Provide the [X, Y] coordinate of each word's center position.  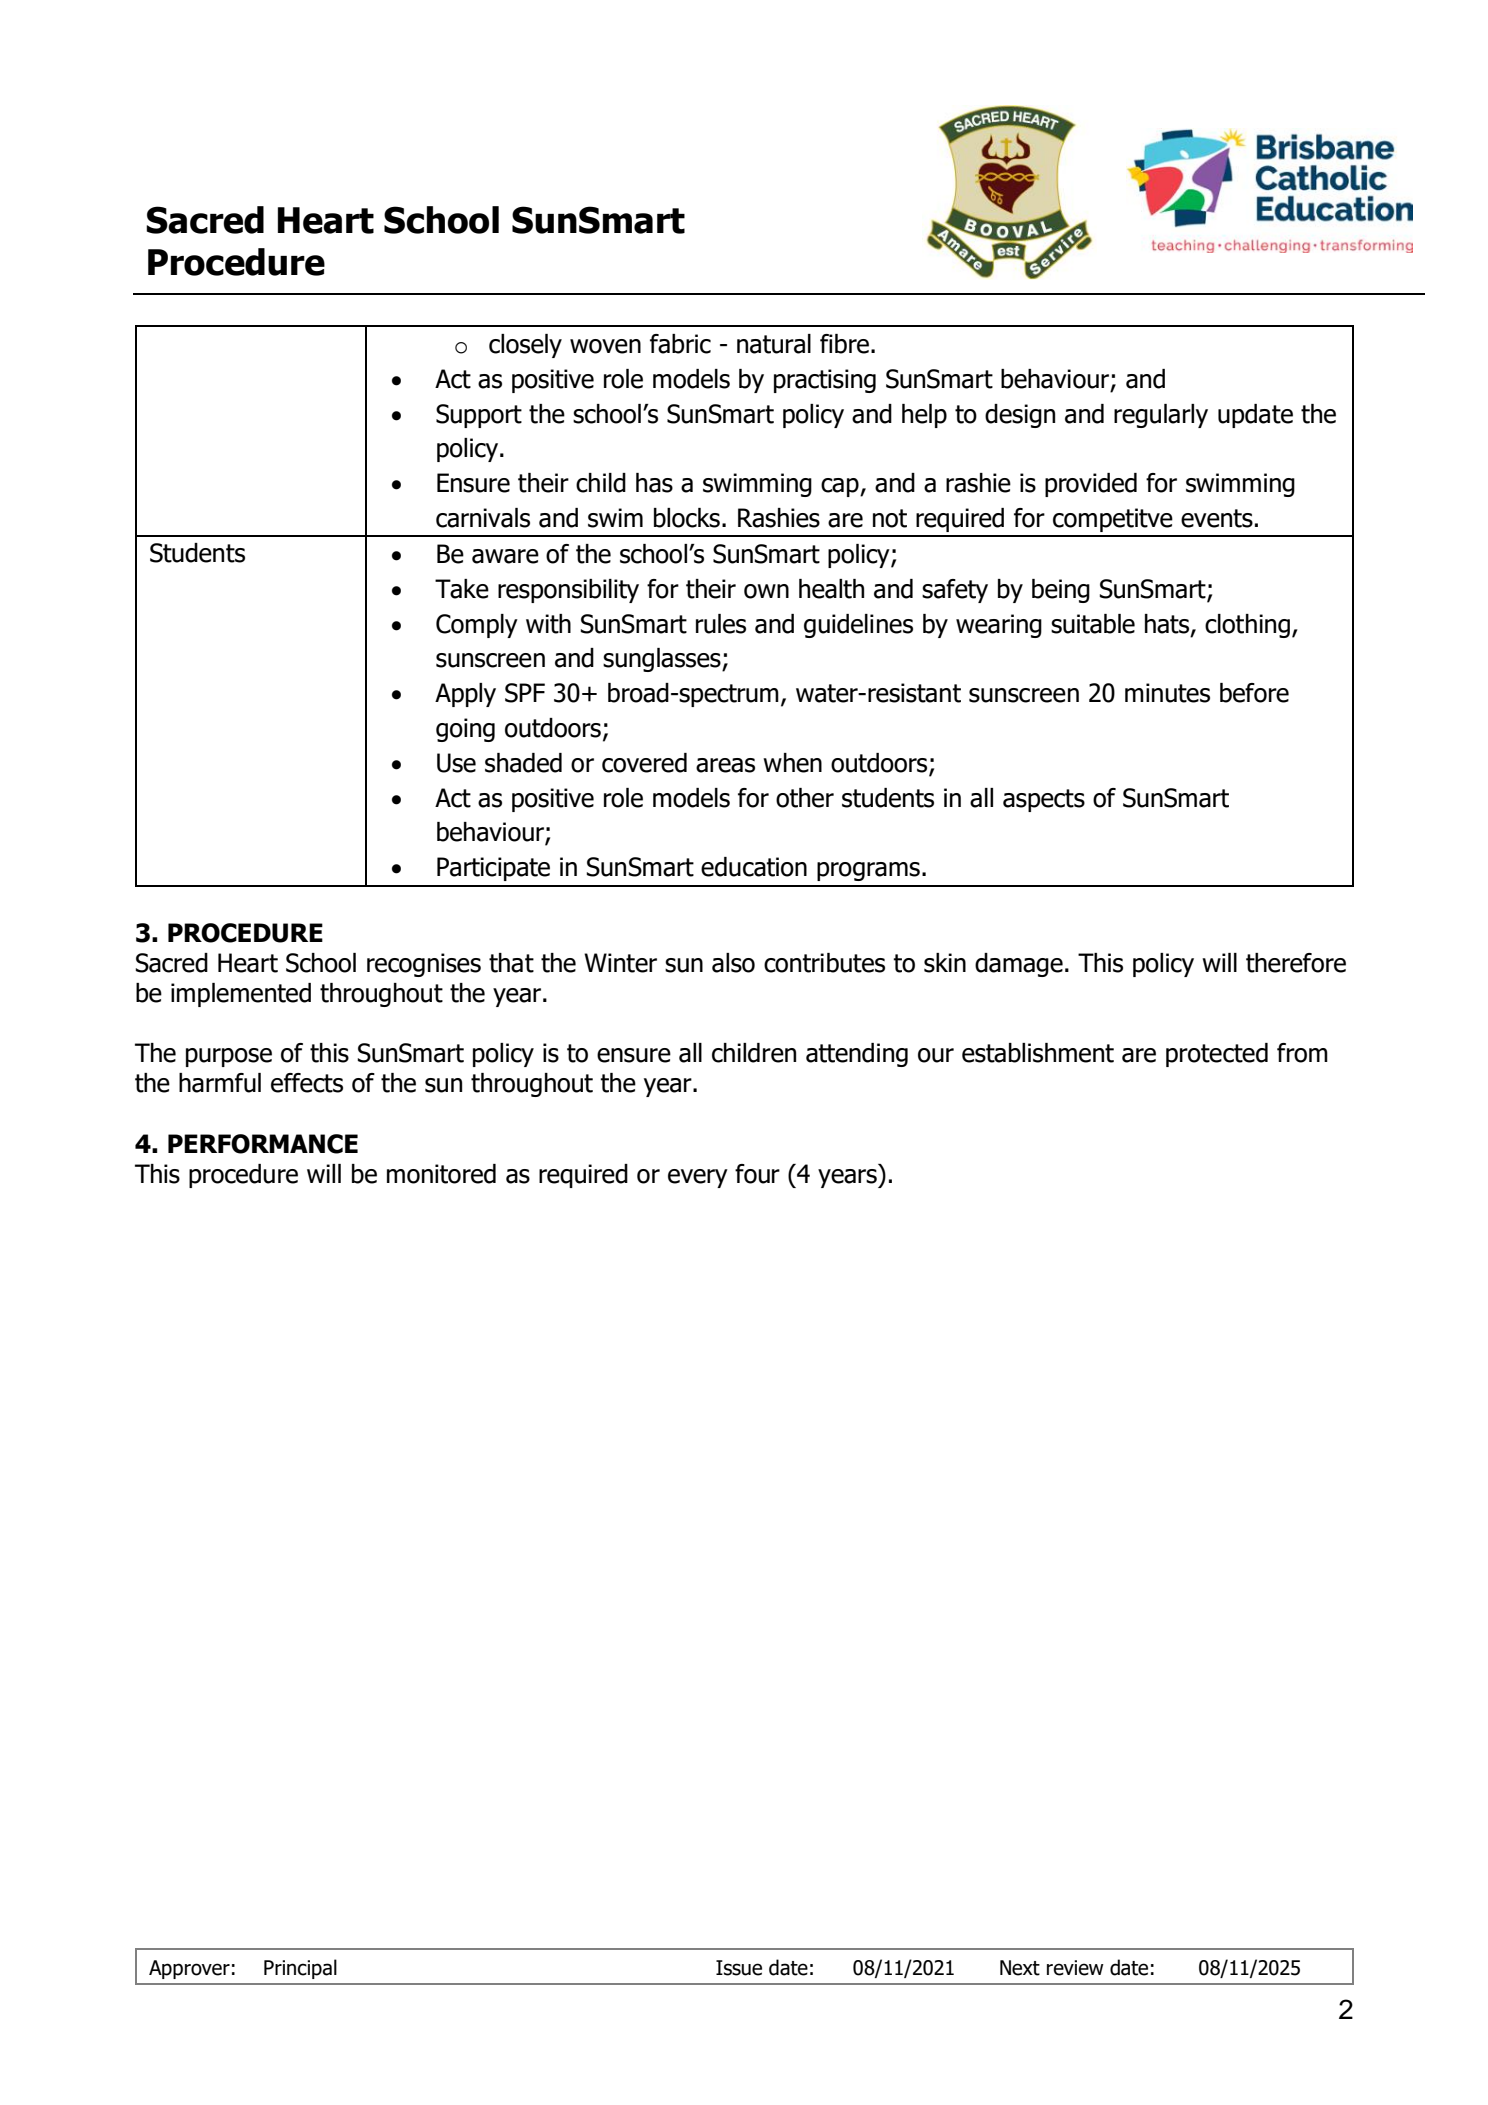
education [754, 867]
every [698, 1178]
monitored [441, 1174]
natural [774, 344]
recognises [424, 965]
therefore [1296, 963]
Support [479, 416]
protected [1217, 1055]
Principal [300, 1969]
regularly [1161, 416]
